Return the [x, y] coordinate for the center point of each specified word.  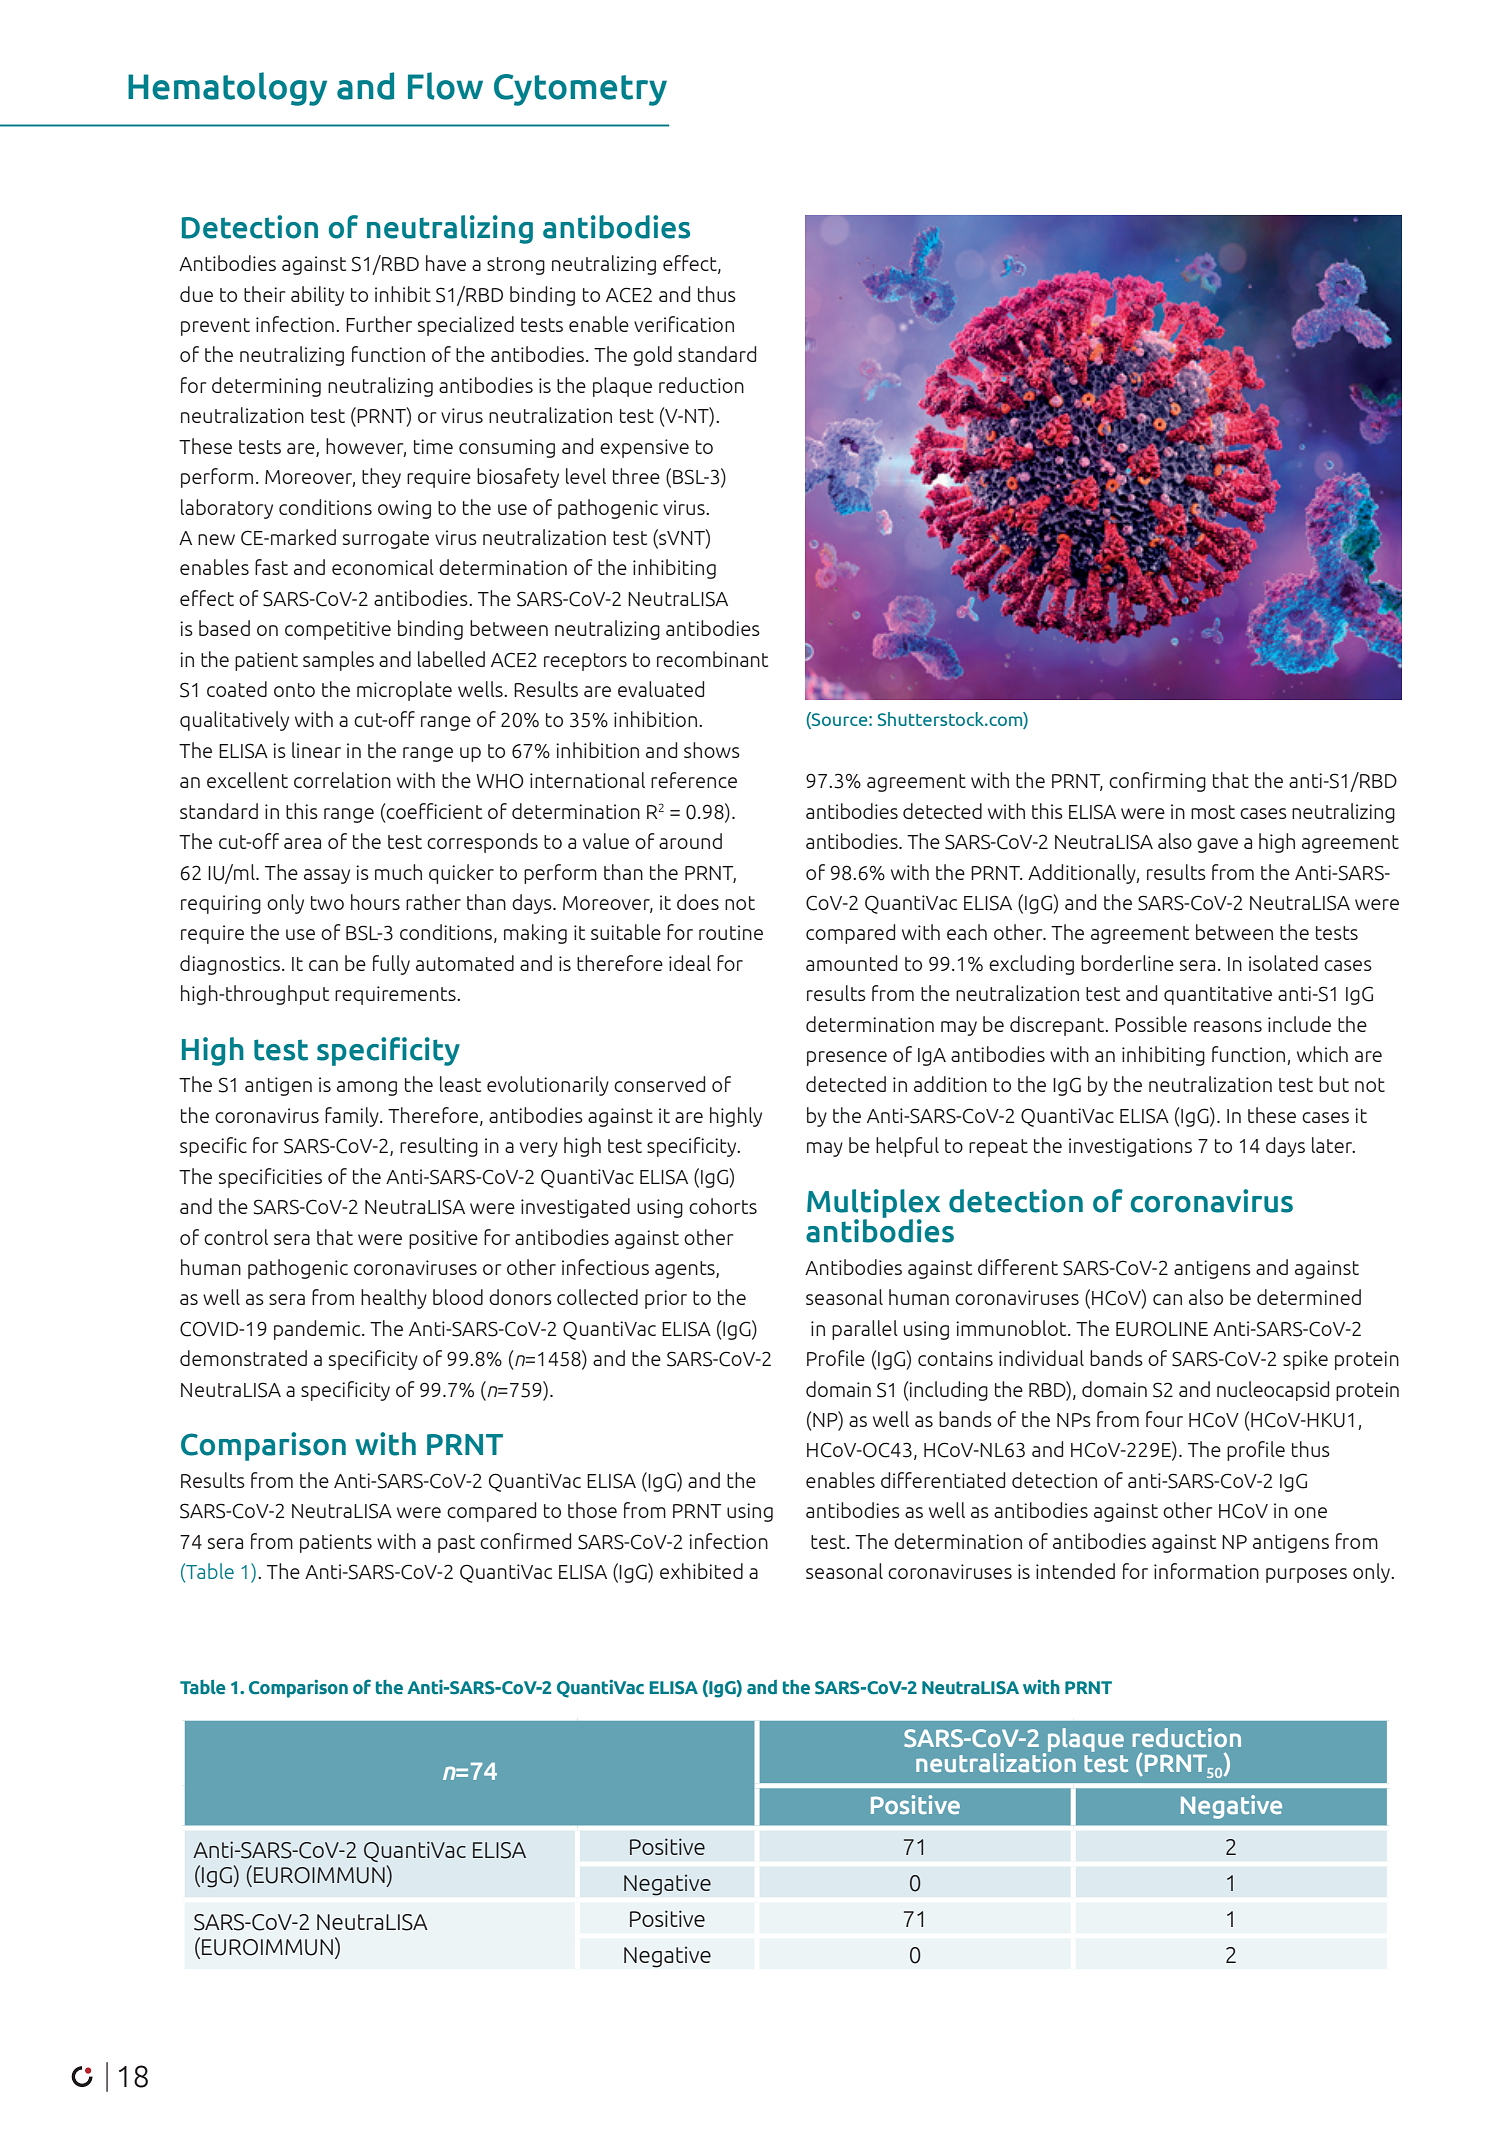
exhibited [701, 1571]
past [456, 1544]
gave [1217, 845]
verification [684, 324]
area [302, 843]
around [690, 841]
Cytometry [580, 90]
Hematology [227, 89]
